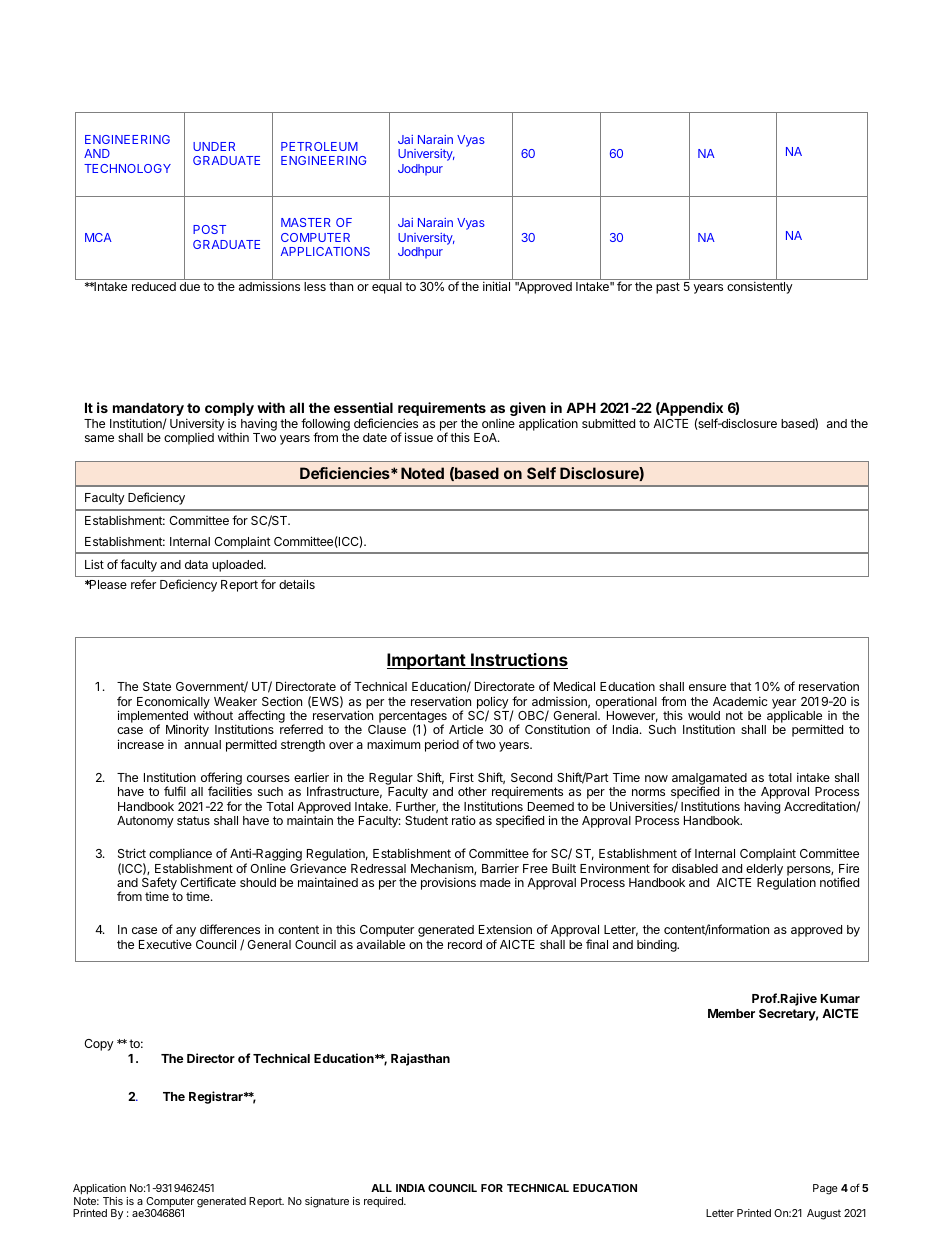 The width and height of the document is (952, 1233). I want to click on initial, so click(496, 286).
